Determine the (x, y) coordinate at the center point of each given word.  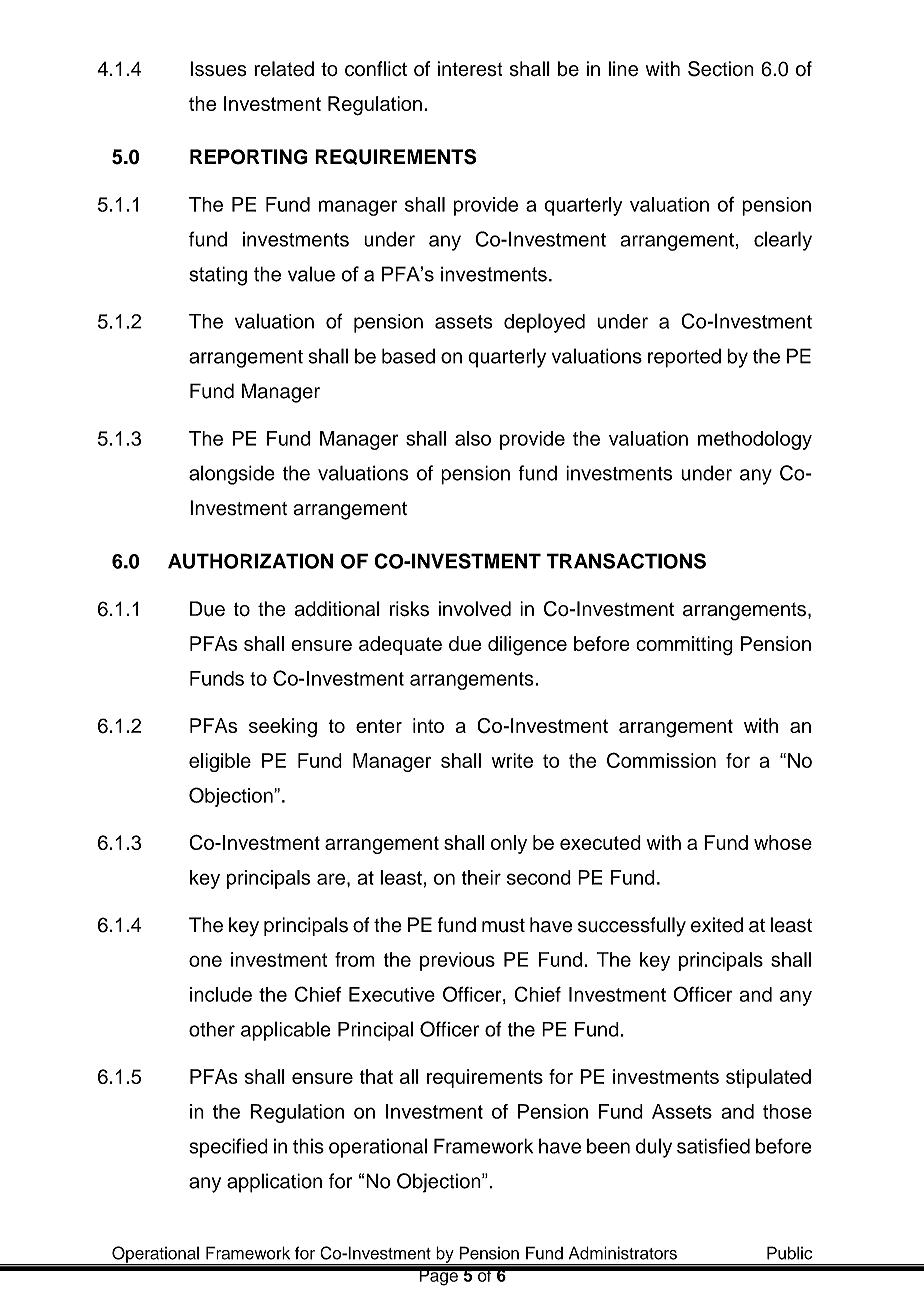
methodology (755, 440)
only (509, 844)
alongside (232, 475)
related (284, 69)
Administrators (623, 1253)
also (473, 438)
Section (721, 69)
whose (783, 842)
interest (470, 69)
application (274, 1183)
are (331, 879)
